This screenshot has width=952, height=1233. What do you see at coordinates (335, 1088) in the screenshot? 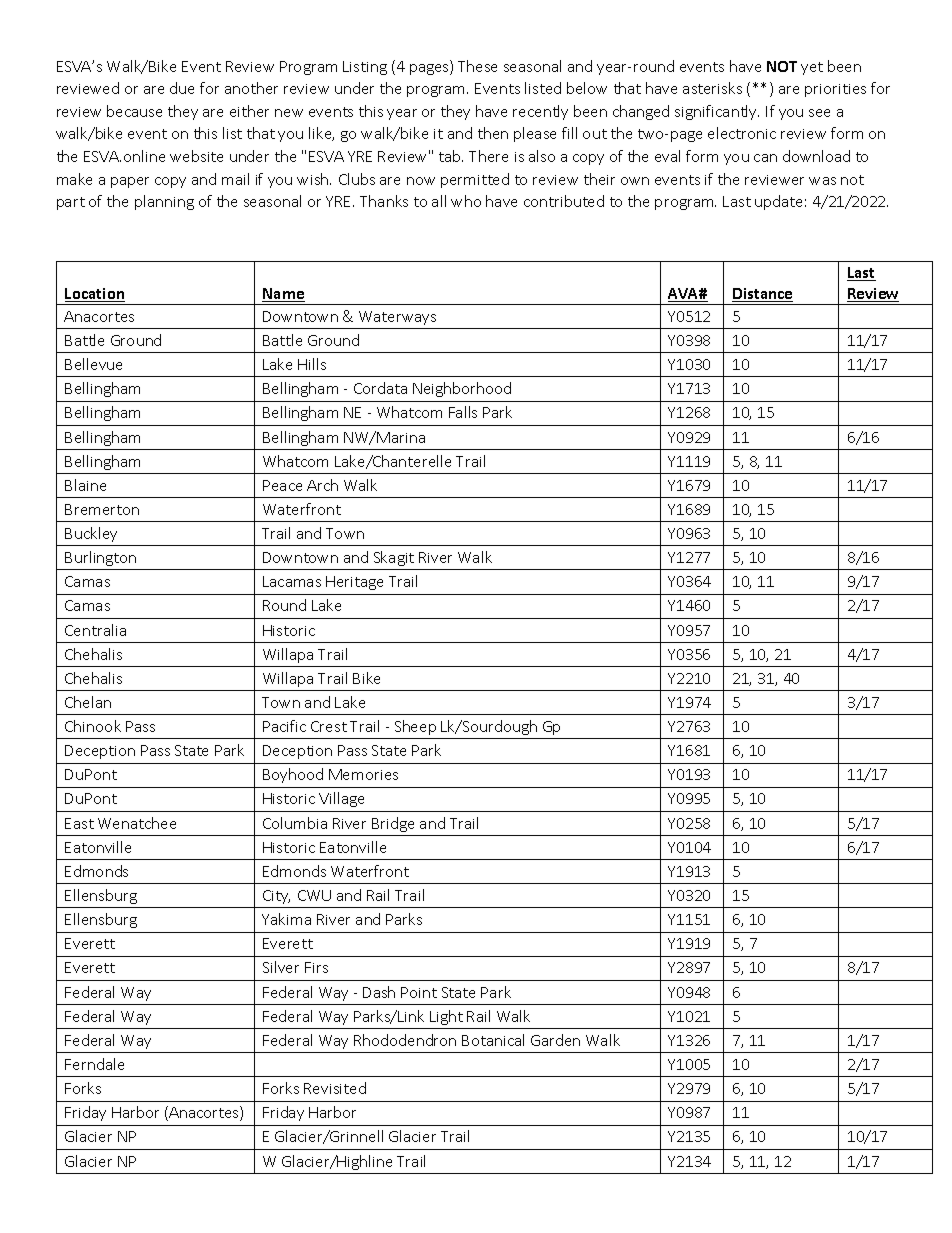
I see `Revisited` at bounding box center [335, 1088].
